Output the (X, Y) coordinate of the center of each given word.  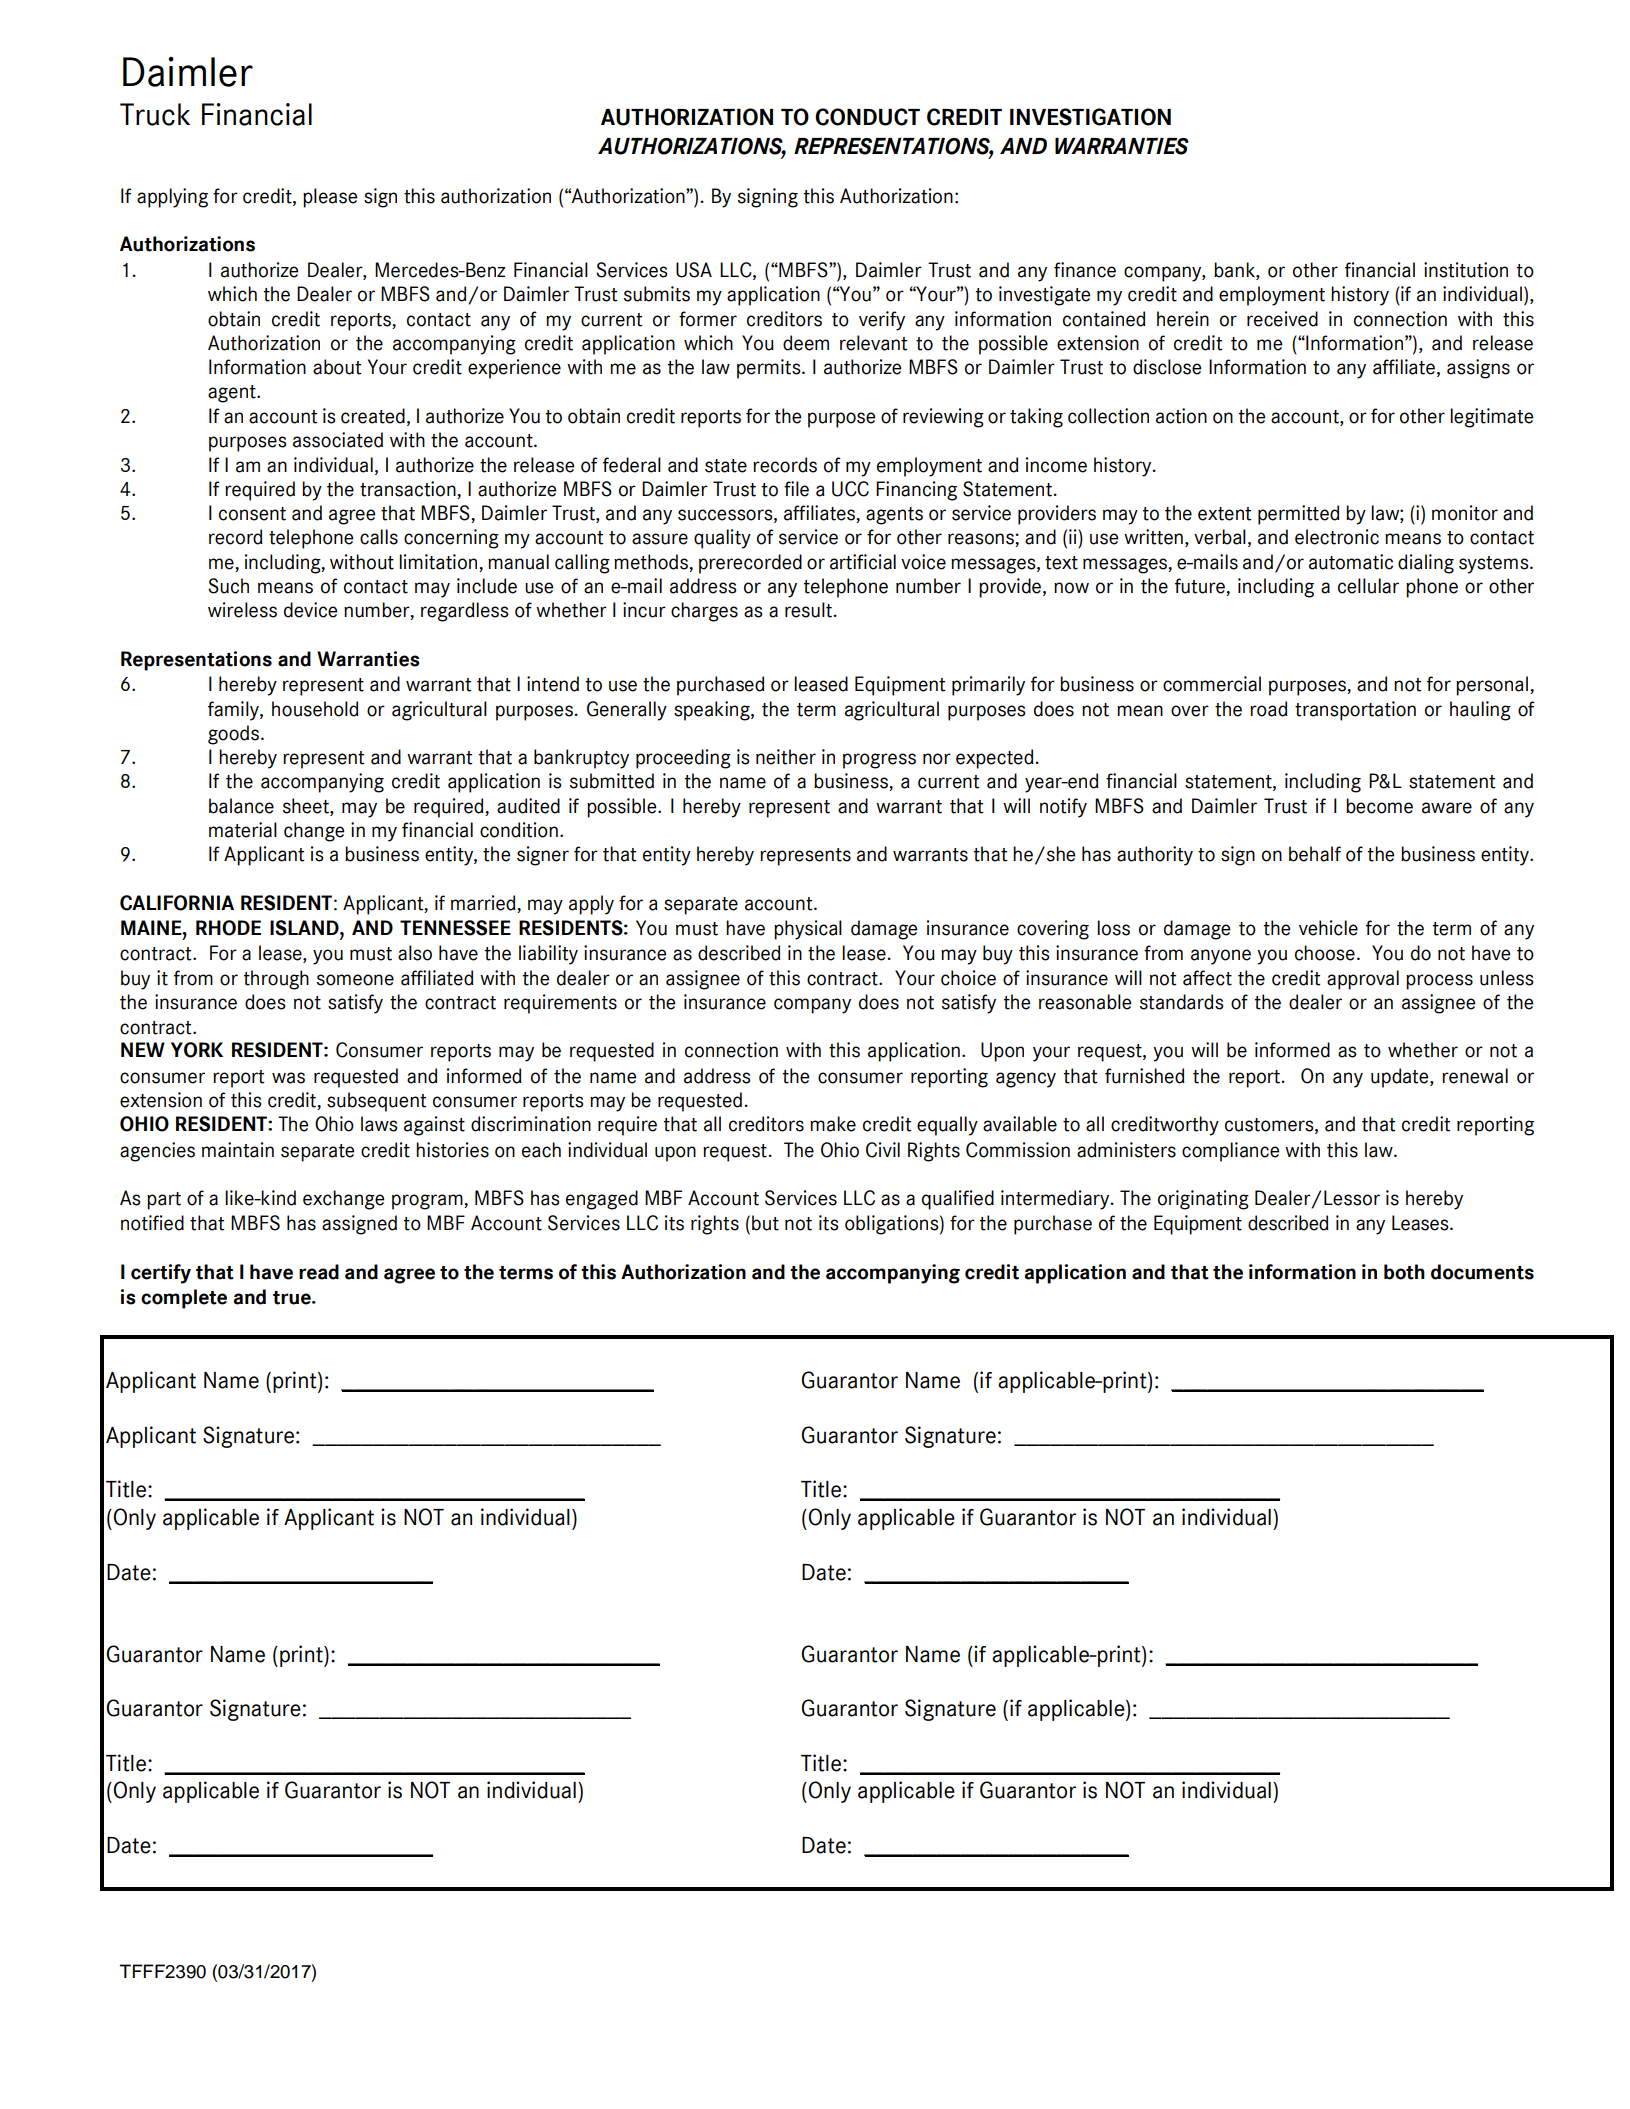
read (319, 1272)
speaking (713, 711)
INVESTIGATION (1090, 117)
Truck (155, 114)
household (315, 709)
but (765, 1223)
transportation (1355, 711)
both (1404, 1272)
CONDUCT (867, 117)
